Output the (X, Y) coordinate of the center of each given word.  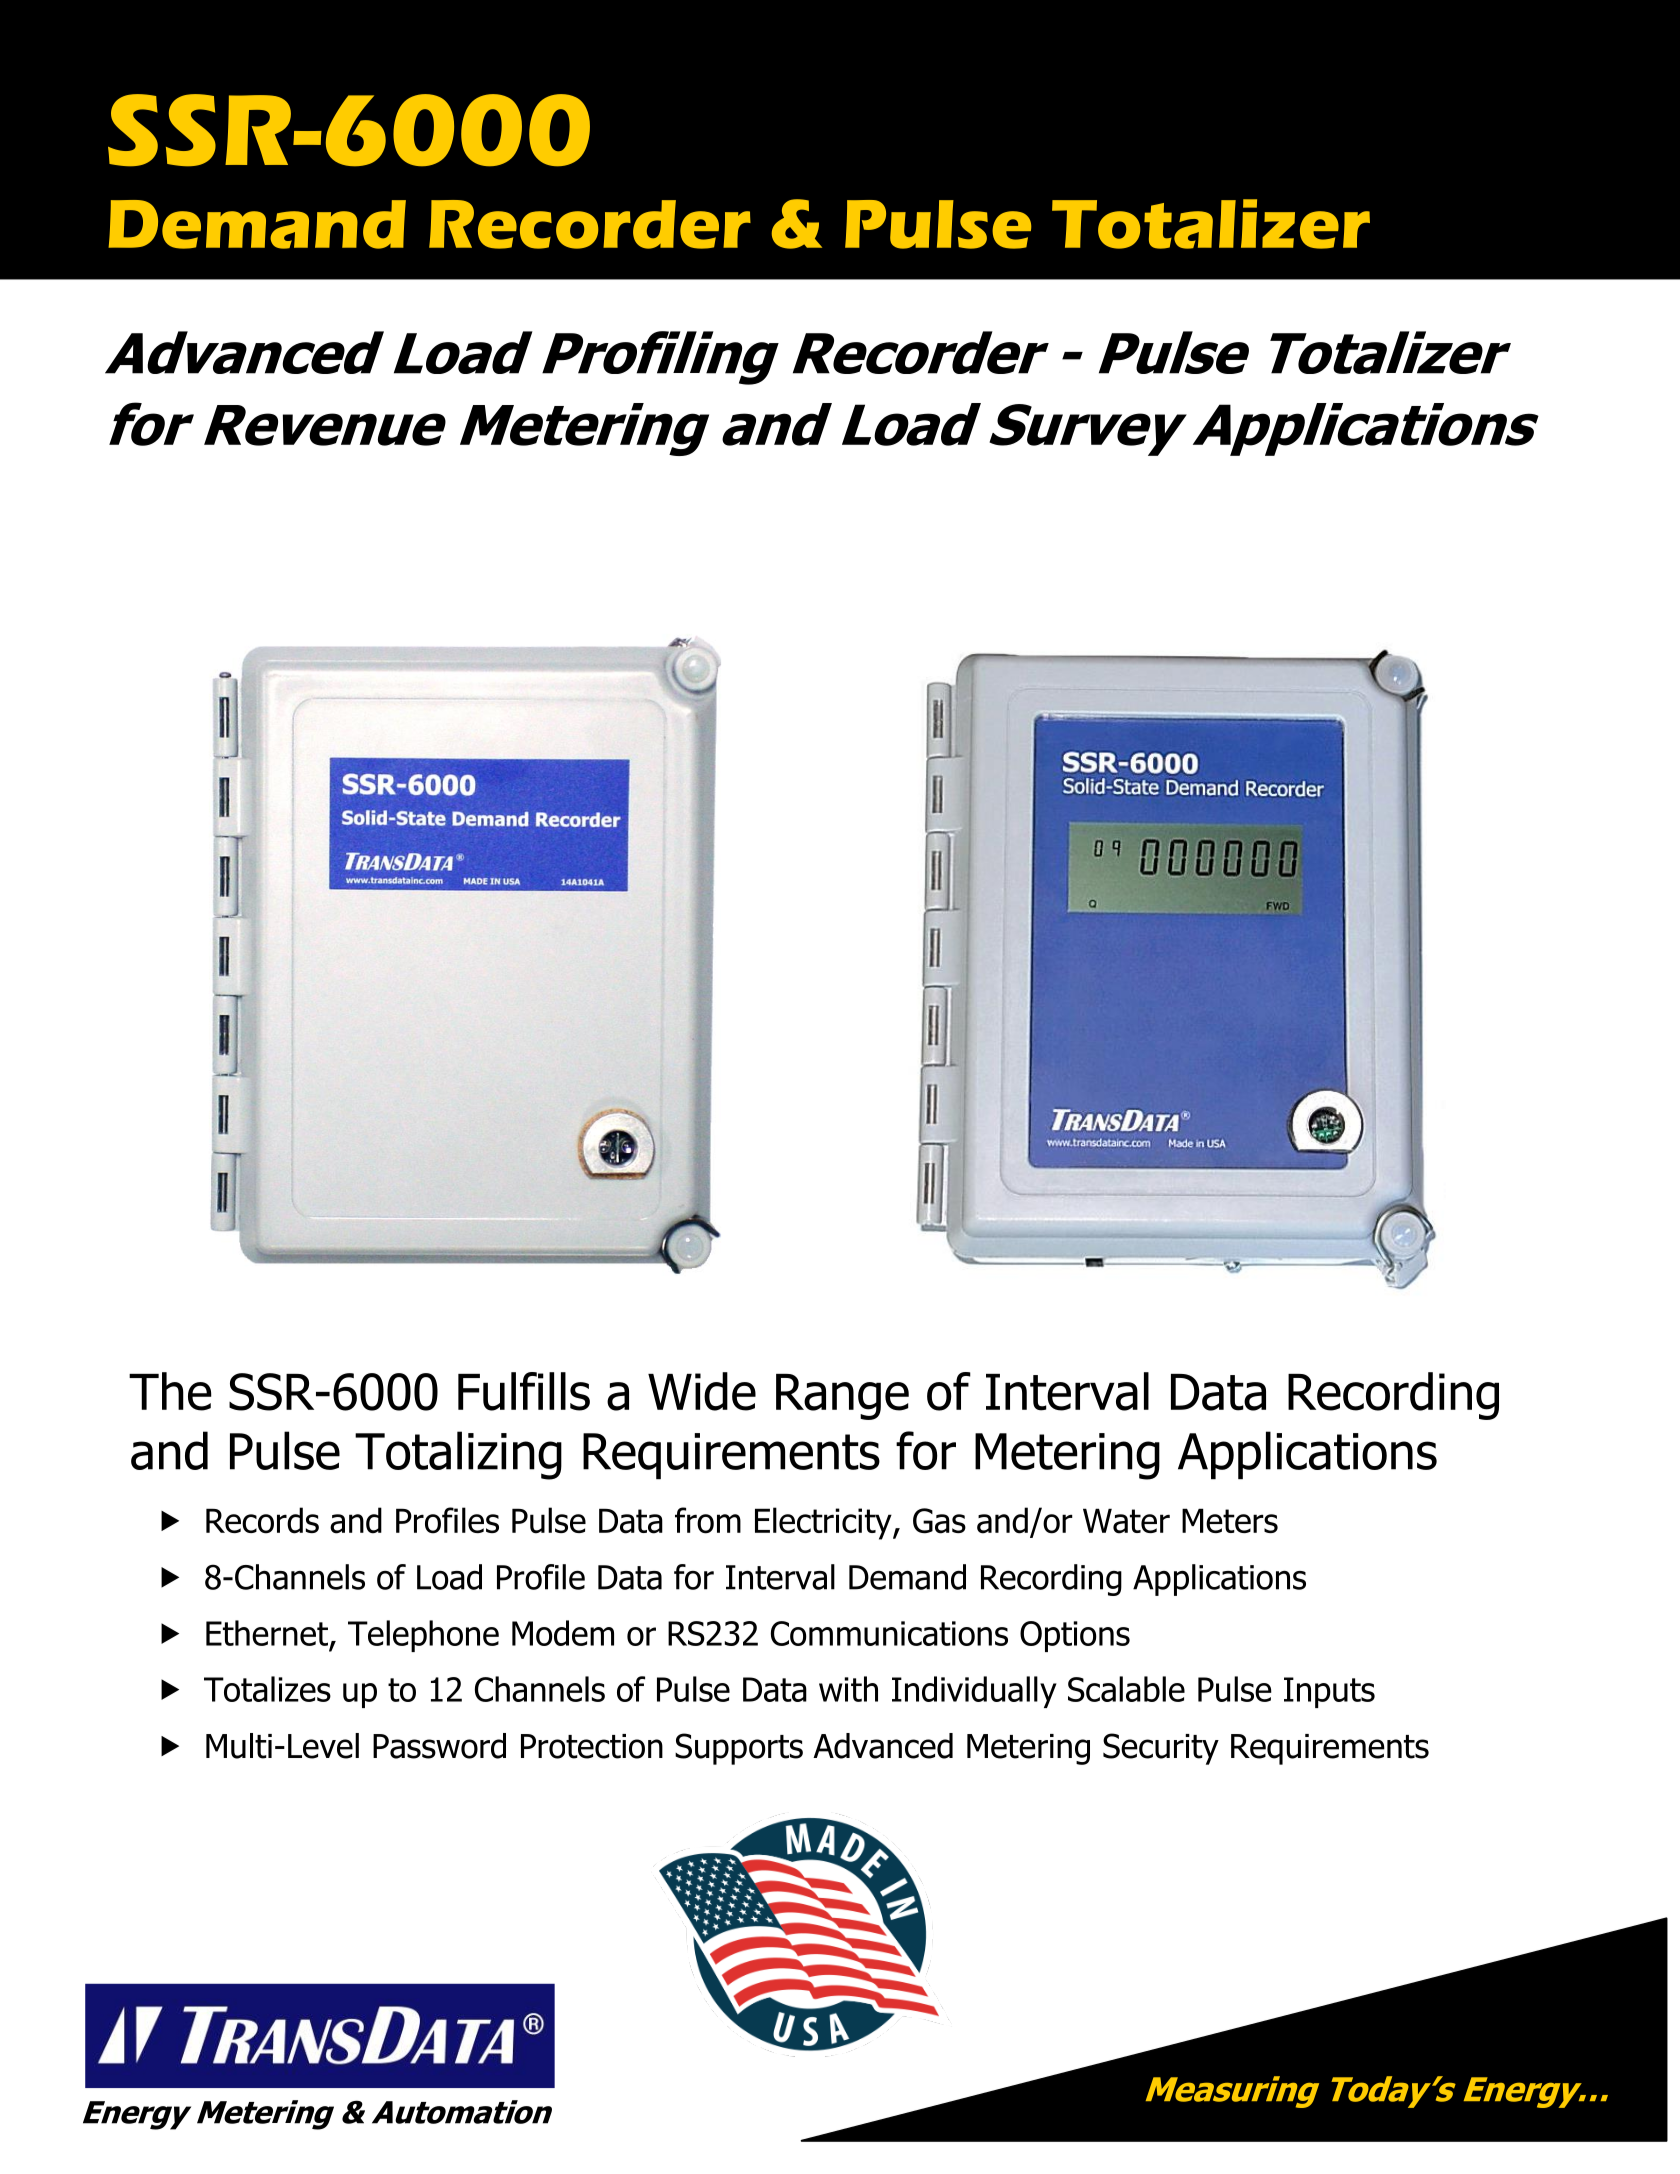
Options (1075, 1636)
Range (842, 1397)
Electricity (824, 1523)
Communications (889, 1633)
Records (262, 1520)
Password (439, 1746)
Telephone (423, 1636)
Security (1161, 1749)
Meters (1230, 1520)
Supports (739, 1749)
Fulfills (524, 1391)
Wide (702, 1391)
